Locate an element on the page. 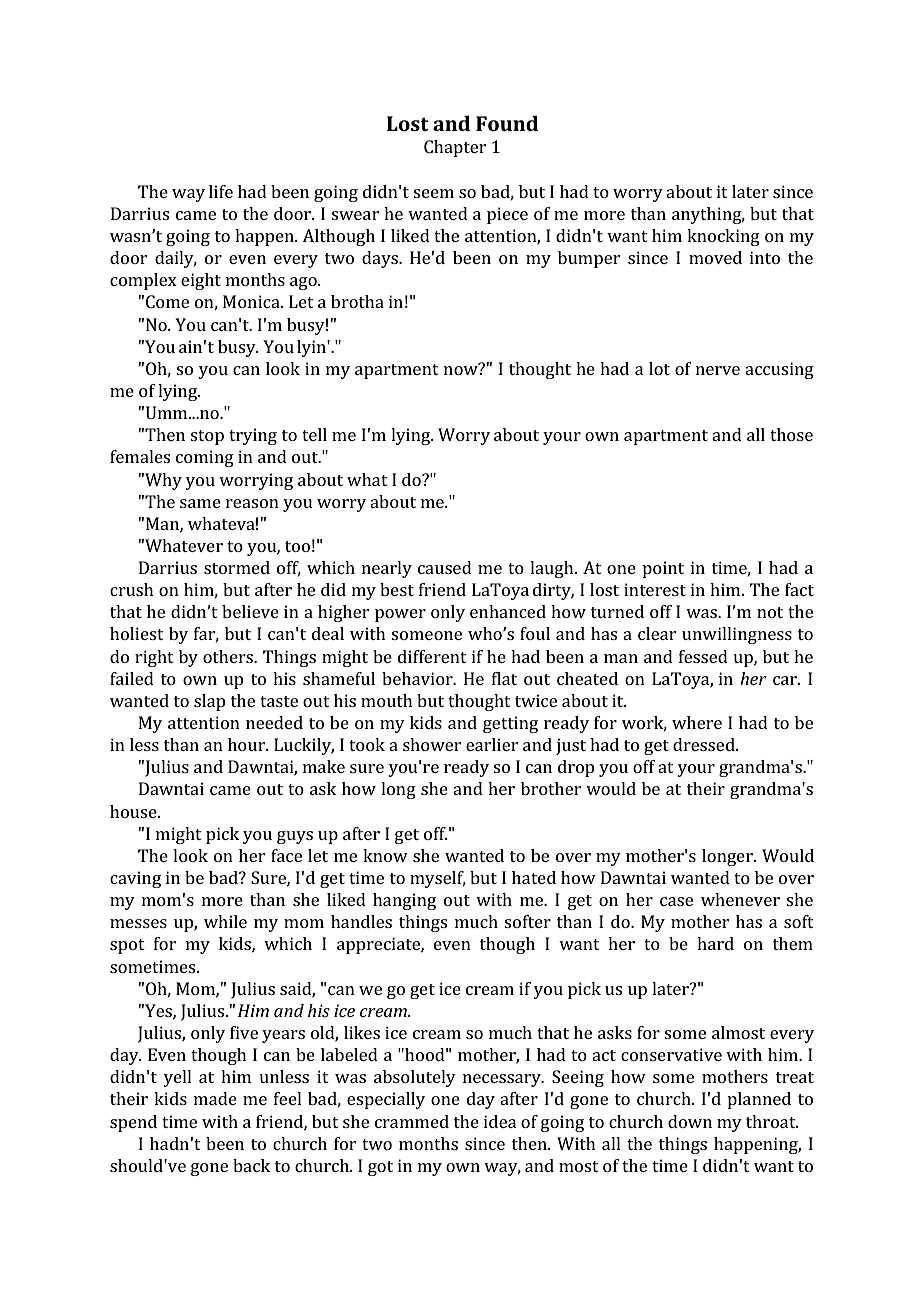 The height and width of the document is (1308, 924). Chapter is located at coordinates (455, 148).
